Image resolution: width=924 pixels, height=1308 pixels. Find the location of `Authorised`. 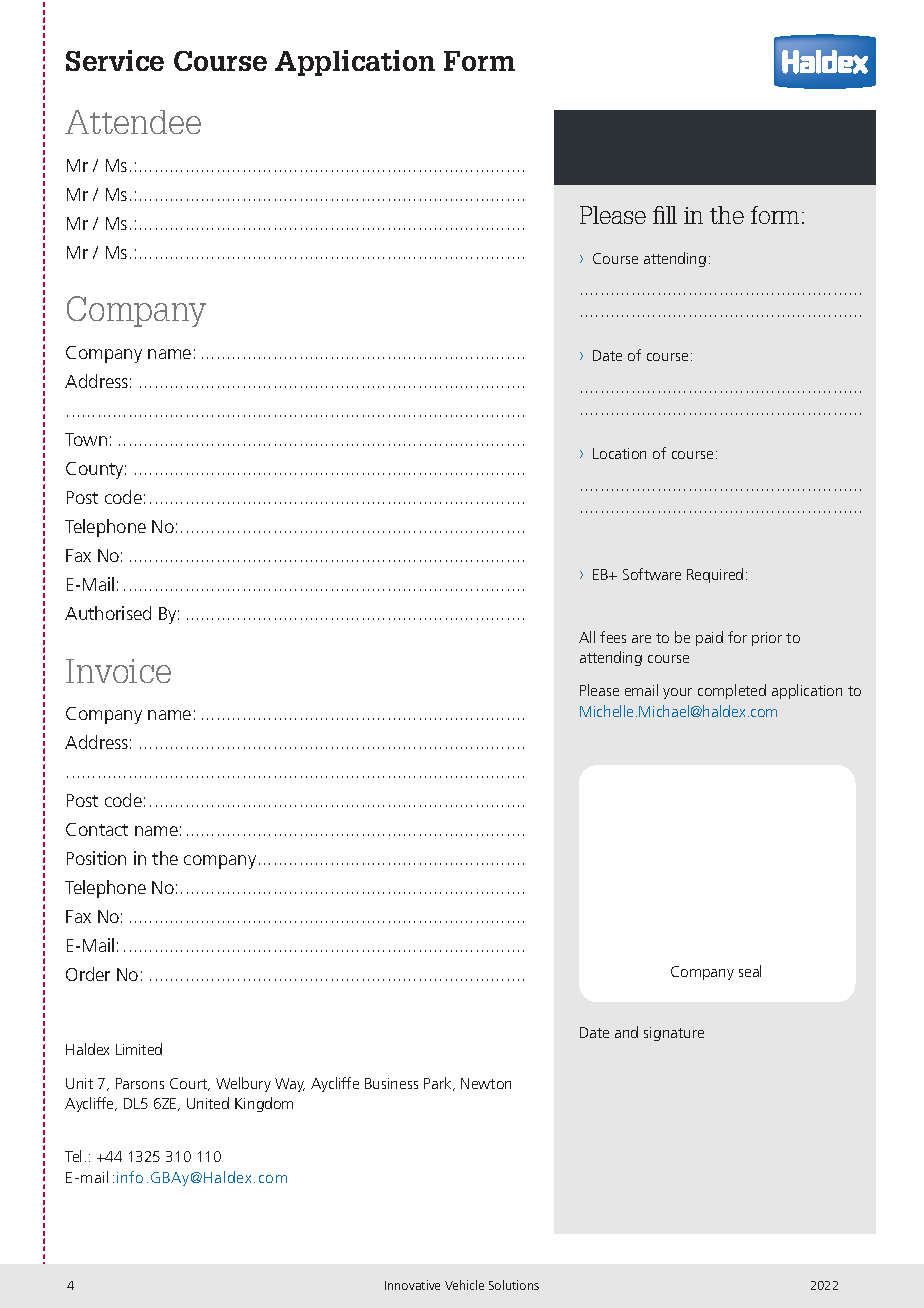

Authorised is located at coordinates (108, 613).
